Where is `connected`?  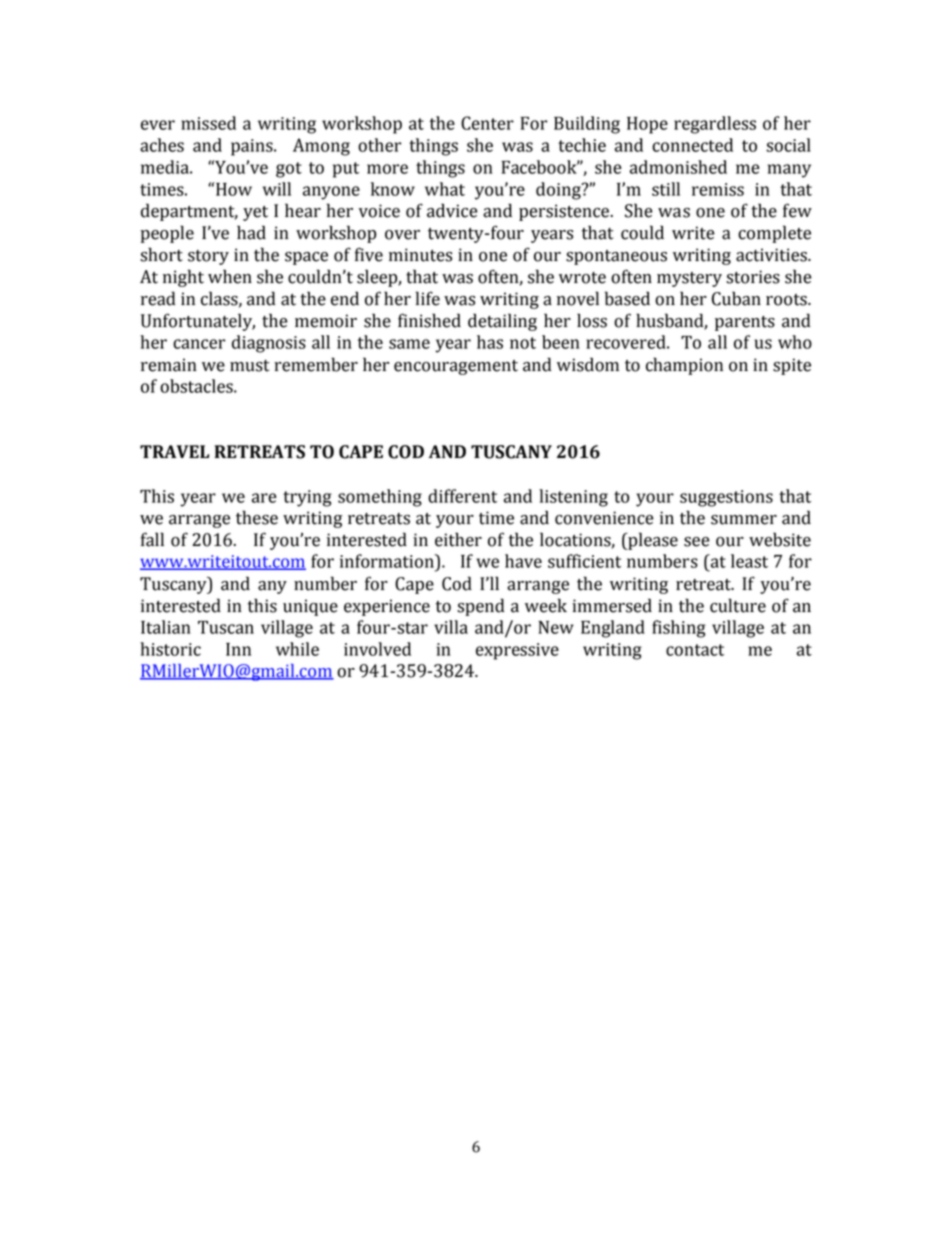
connected is located at coordinates (692, 145).
